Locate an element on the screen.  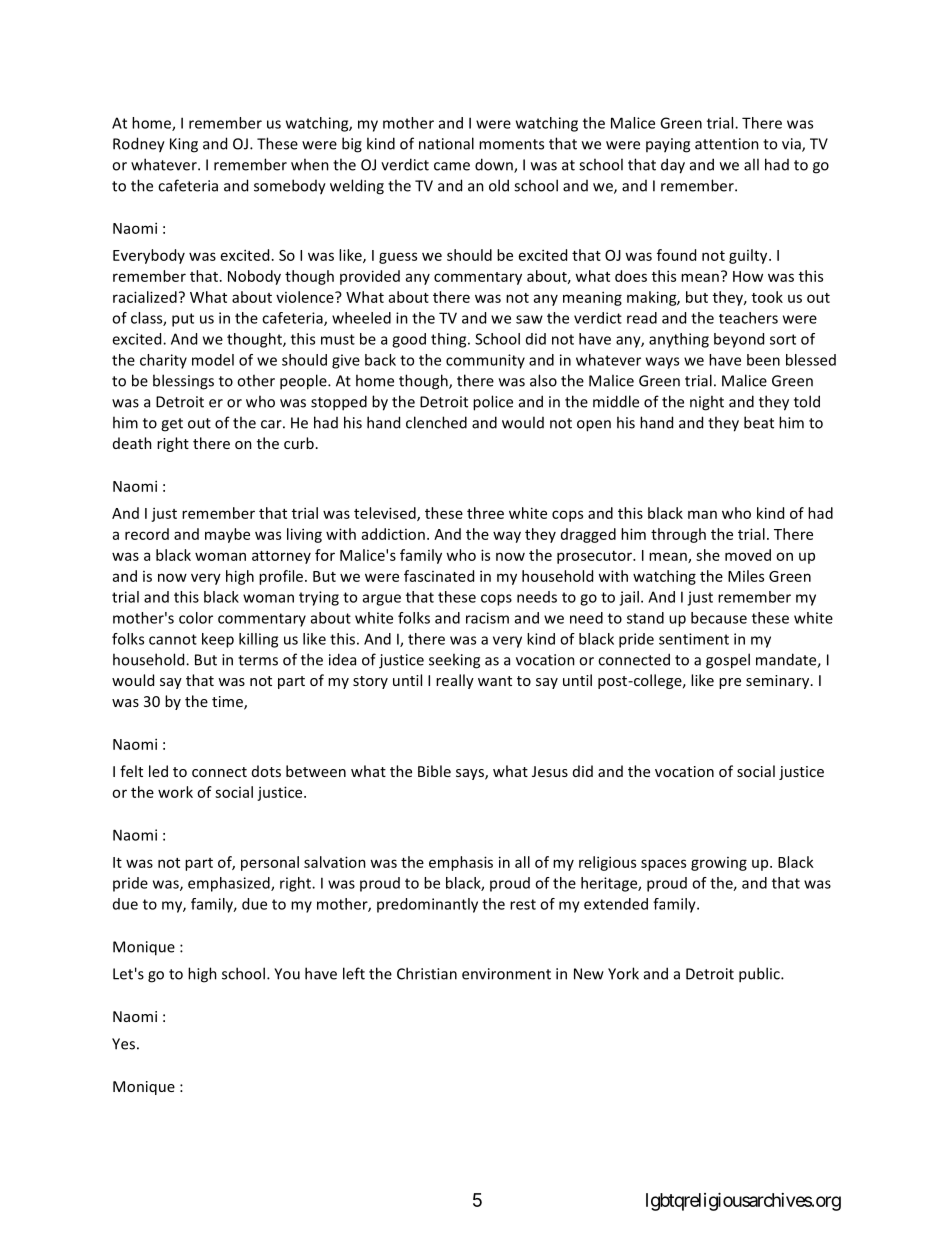
attention is located at coordinates (727, 144).
